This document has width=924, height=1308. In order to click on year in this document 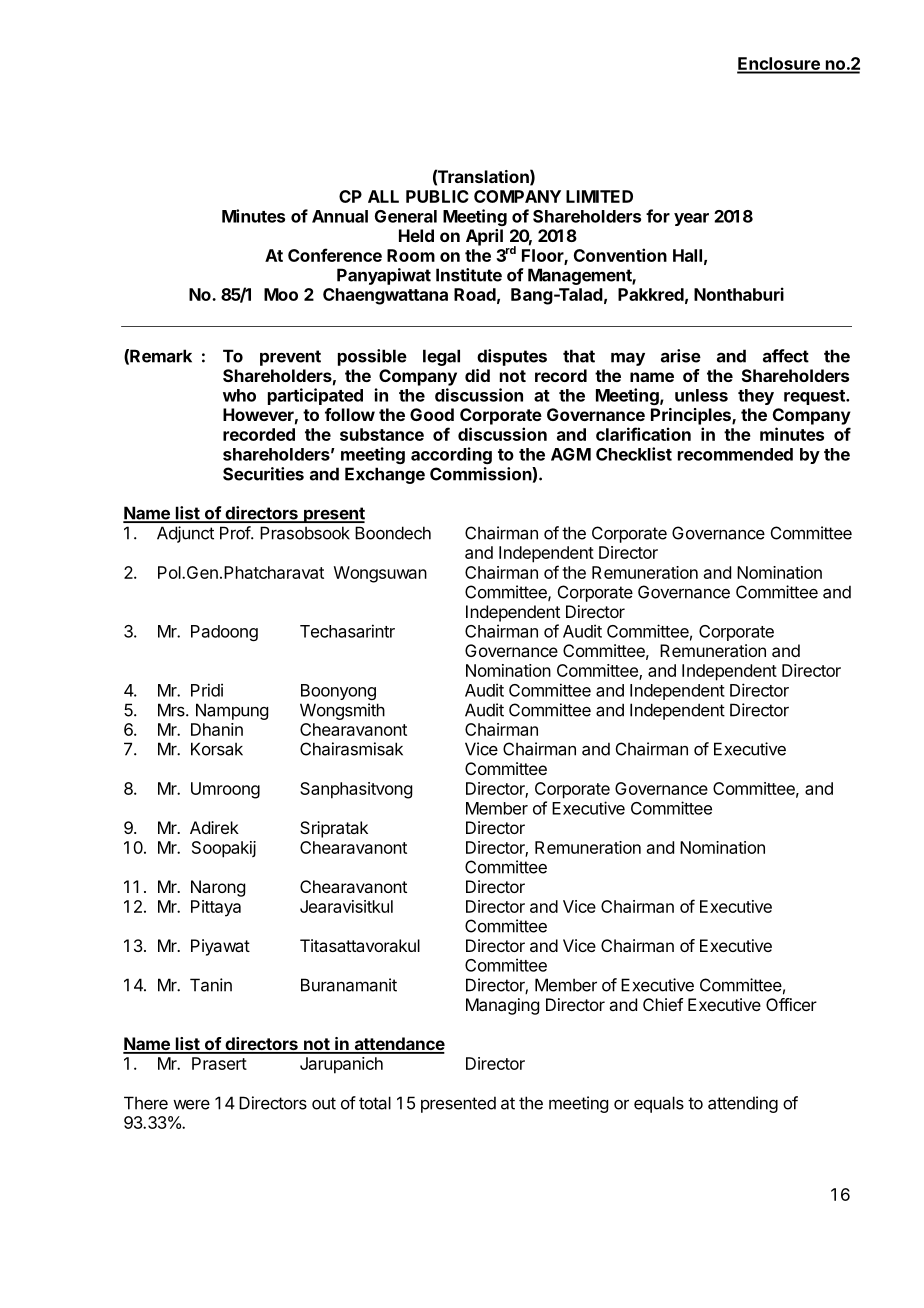, I will do `click(691, 219)`.
